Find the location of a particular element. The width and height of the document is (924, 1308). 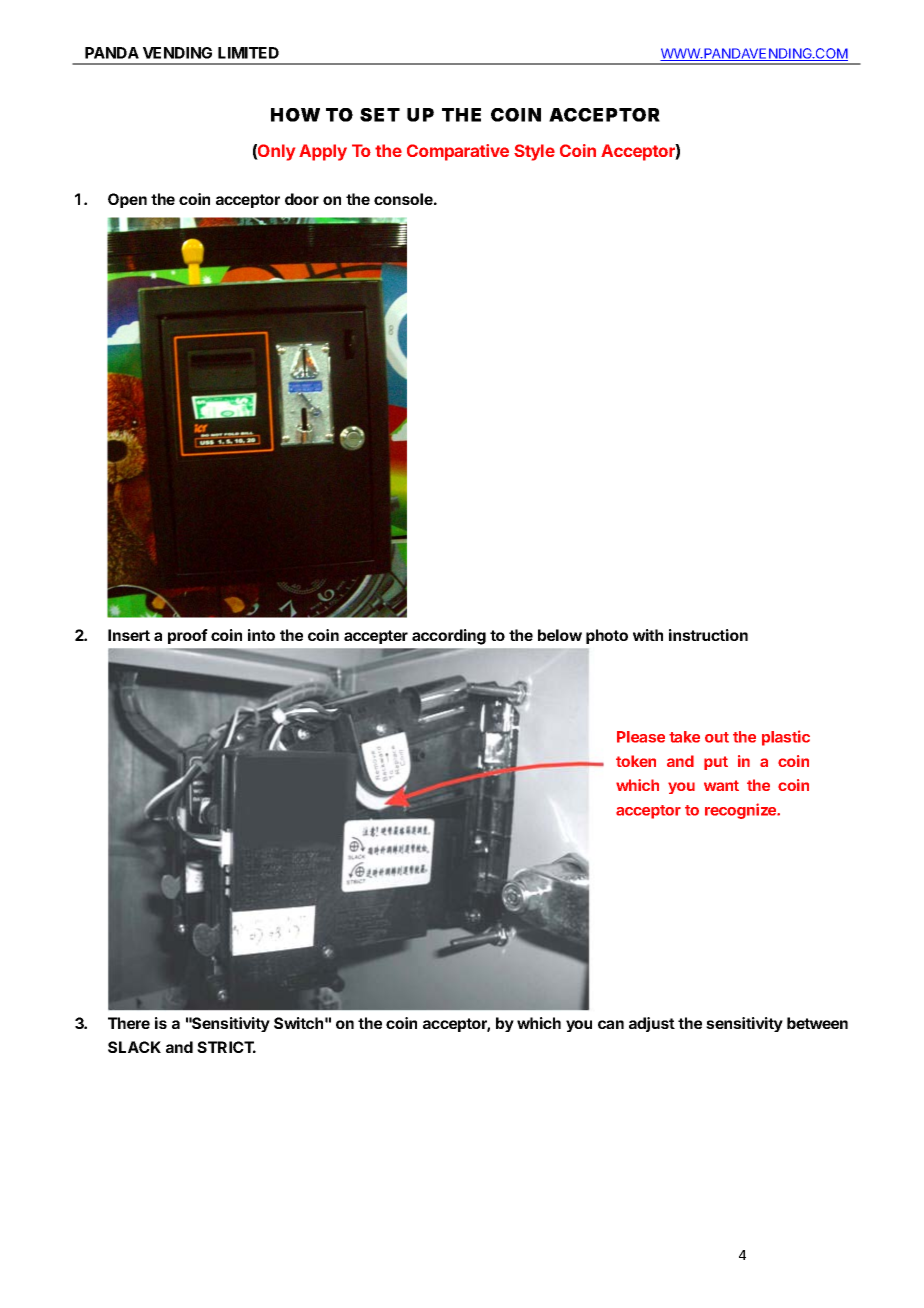

Style is located at coordinates (534, 152).
